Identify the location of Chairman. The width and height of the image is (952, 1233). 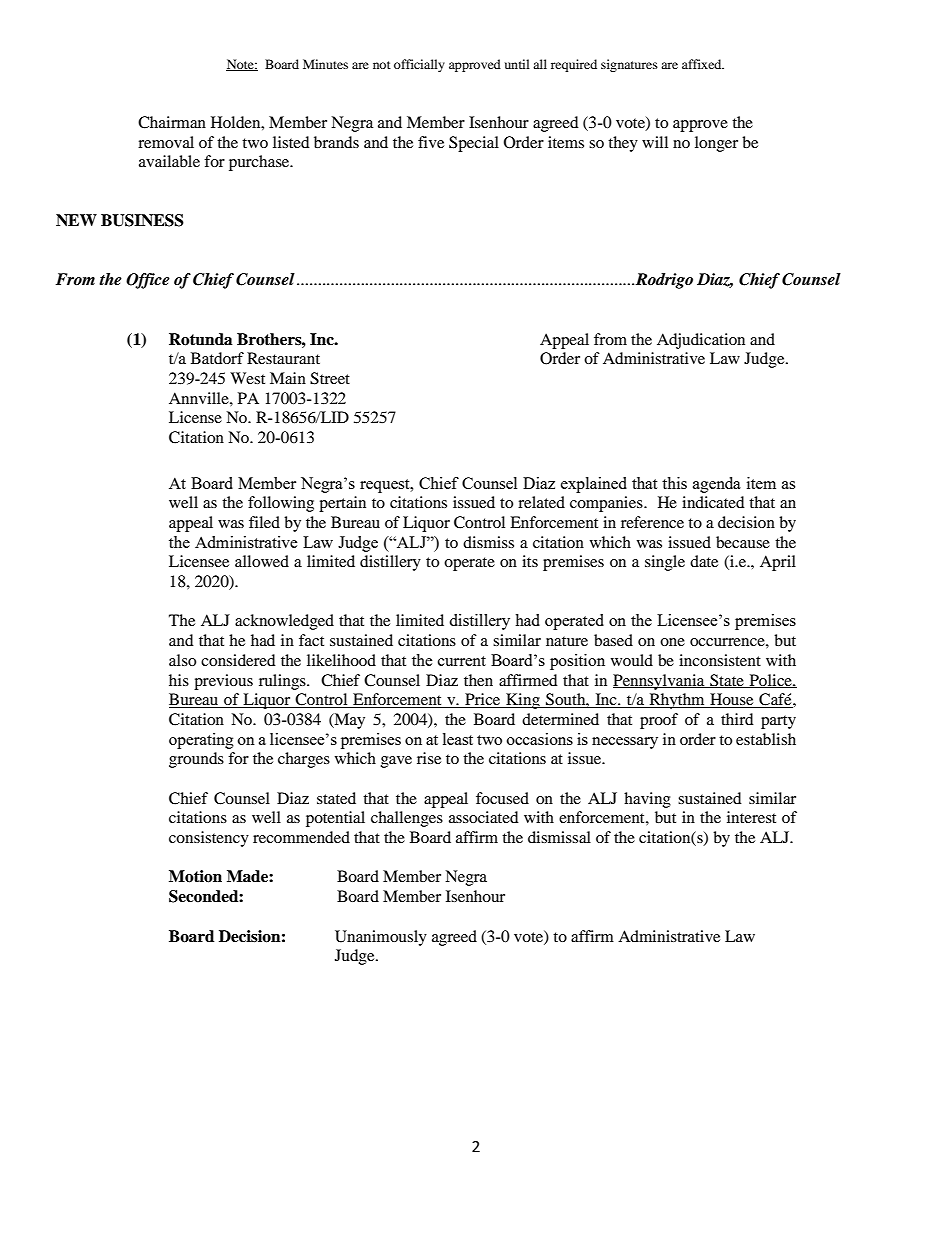
(172, 122).
